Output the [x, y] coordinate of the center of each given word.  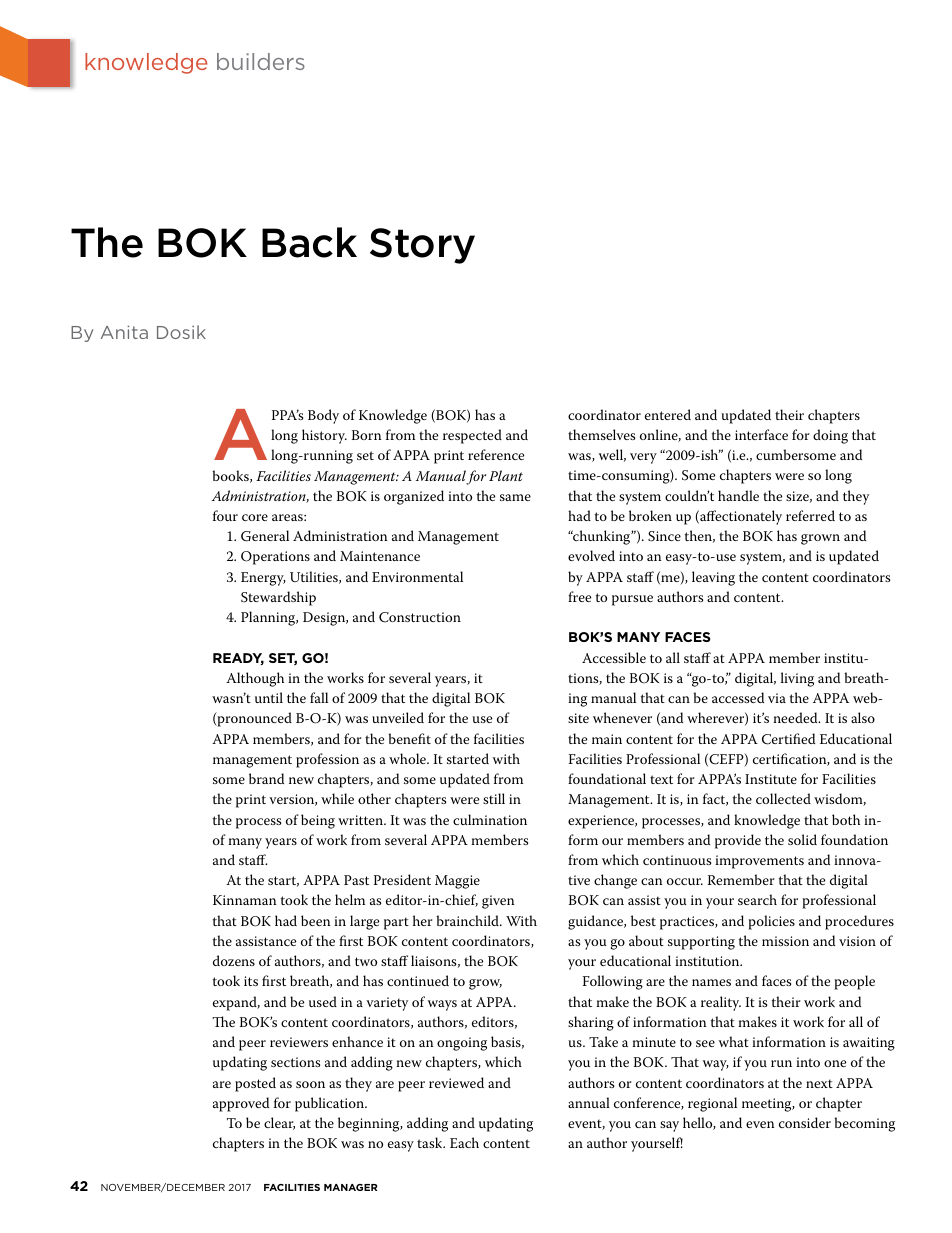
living [797, 679]
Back [309, 242]
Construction [420, 617]
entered [668, 414]
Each [464, 1142]
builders [261, 61]
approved [241, 1104]
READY [238, 659]
